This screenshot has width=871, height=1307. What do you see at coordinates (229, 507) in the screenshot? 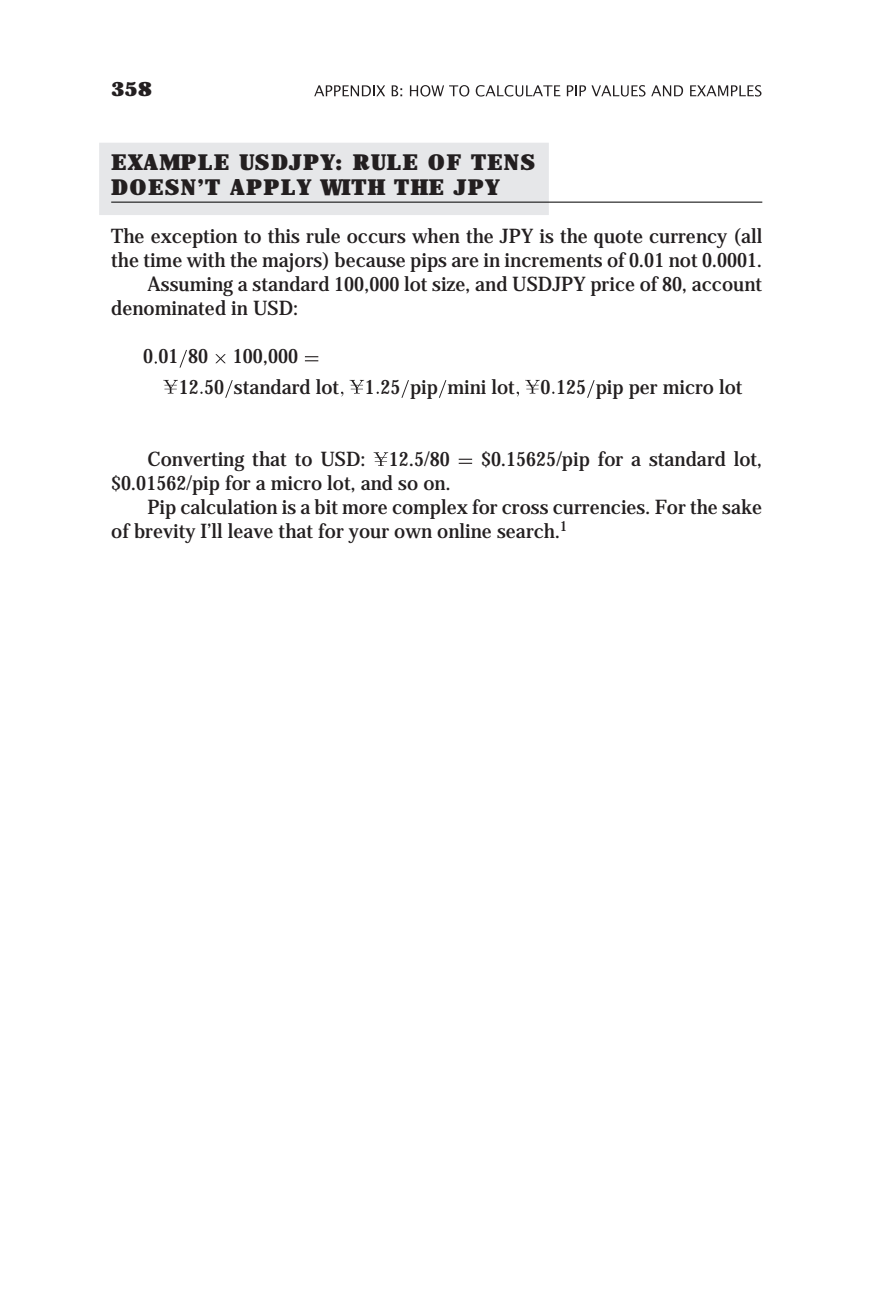
I see `calculation` at bounding box center [229, 507].
